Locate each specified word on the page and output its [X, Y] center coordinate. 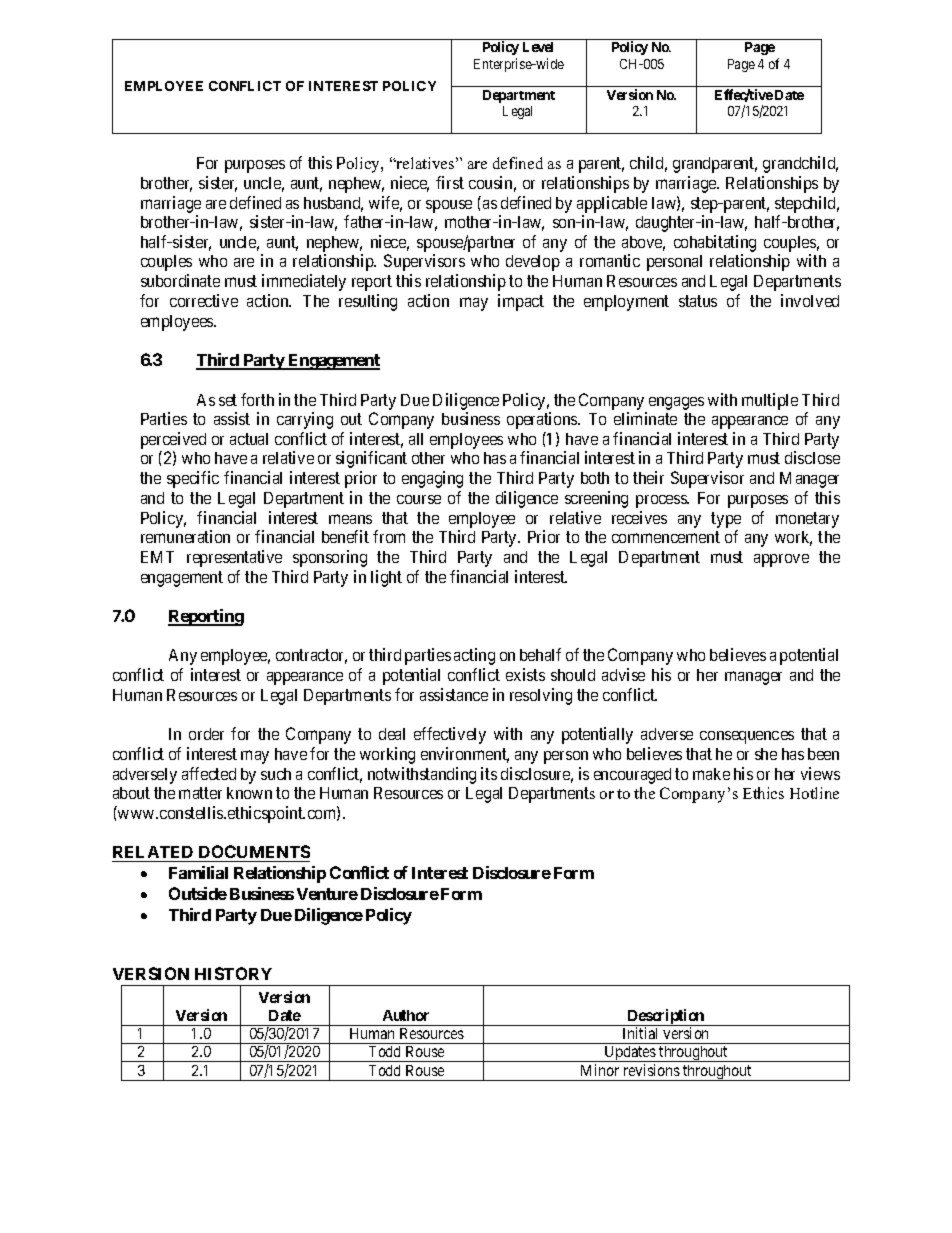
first [450, 182]
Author [406, 1015]
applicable [612, 204]
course [419, 499]
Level [538, 47]
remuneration [185, 536]
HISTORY [233, 973]
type [726, 520]
